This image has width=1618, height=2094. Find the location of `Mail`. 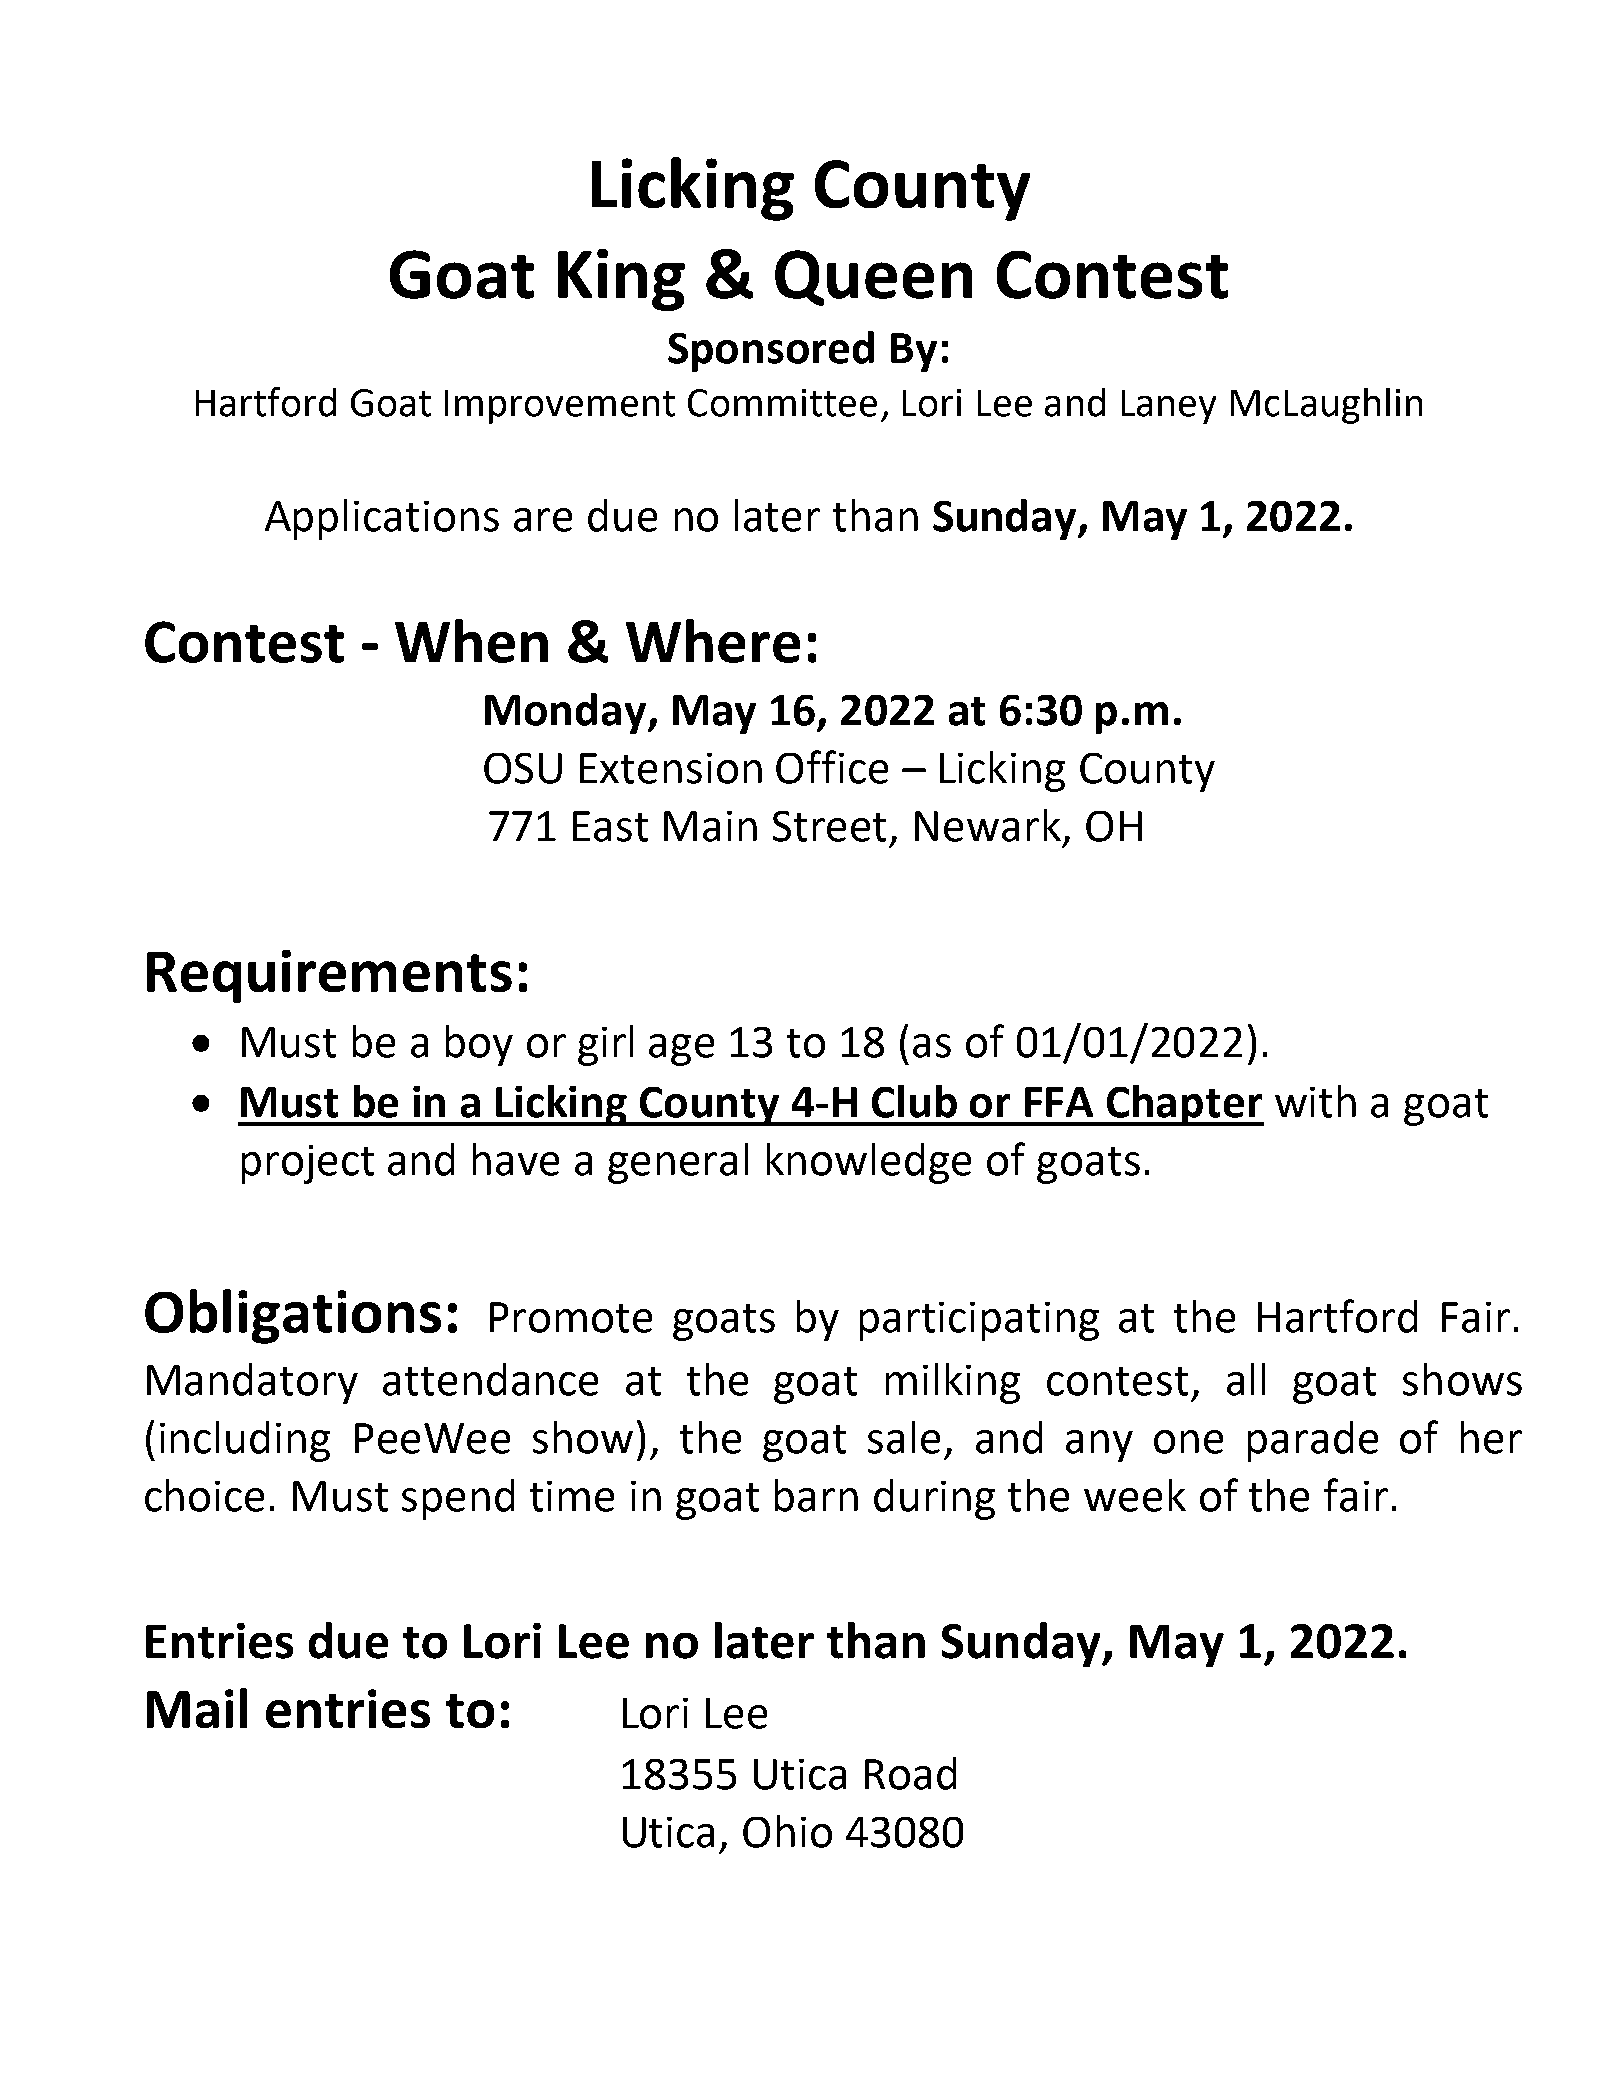

Mail is located at coordinates (197, 1708).
